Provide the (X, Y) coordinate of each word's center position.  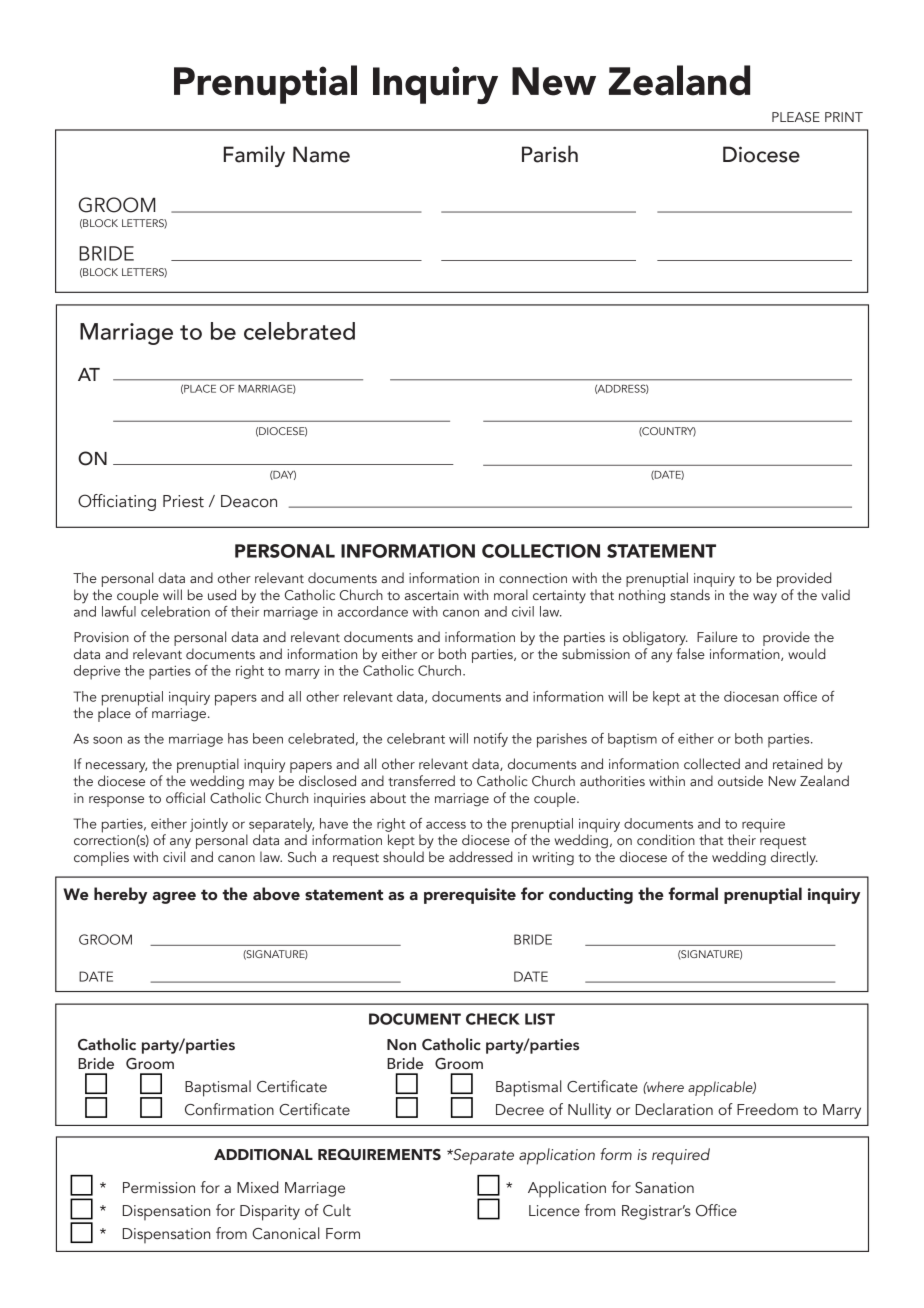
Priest (183, 501)
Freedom (767, 1109)
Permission (159, 1188)
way (765, 598)
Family (254, 156)
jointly (209, 825)
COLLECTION (541, 551)
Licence (554, 1211)
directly (794, 858)
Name (321, 154)
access (446, 825)
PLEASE (796, 117)
